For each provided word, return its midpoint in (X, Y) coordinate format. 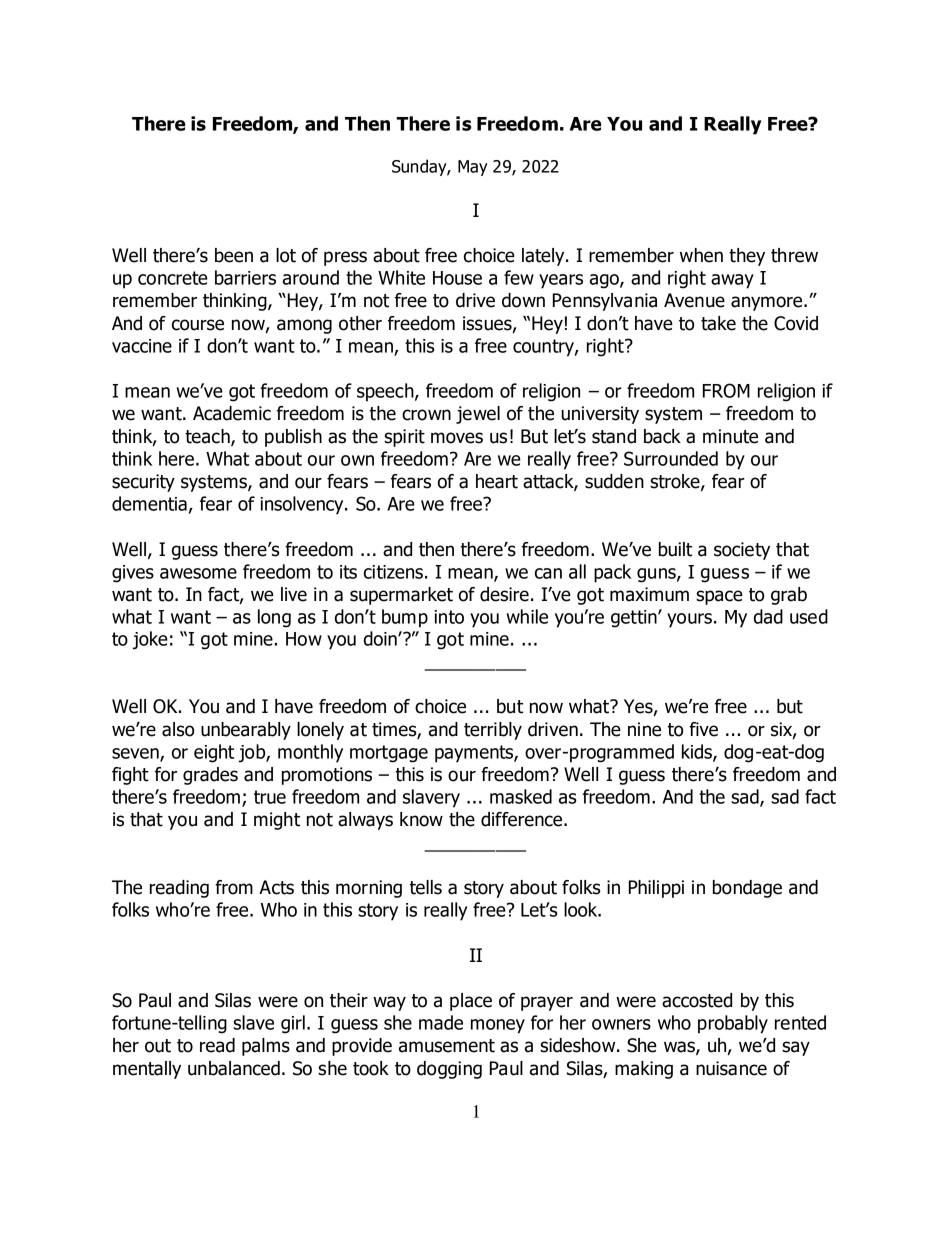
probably (733, 1024)
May (473, 168)
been (234, 255)
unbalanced (234, 1068)
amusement (447, 1046)
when (701, 255)
